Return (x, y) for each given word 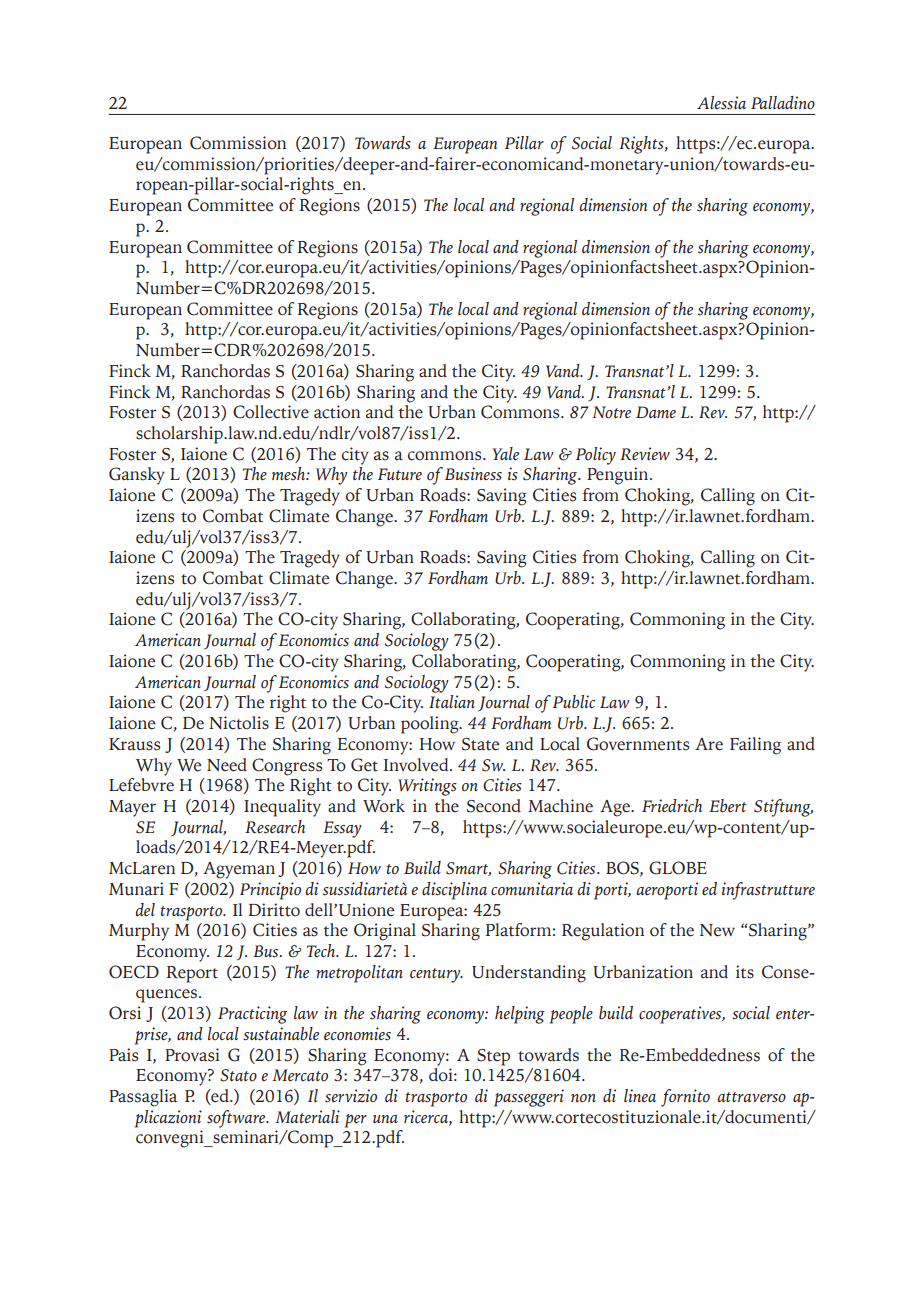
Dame (656, 412)
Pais (123, 1055)
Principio (270, 891)
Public (574, 702)
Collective (271, 412)
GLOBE (678, 868)
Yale (505, 453)
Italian (452, 701)
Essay (342, 829)
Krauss (134, 744)
